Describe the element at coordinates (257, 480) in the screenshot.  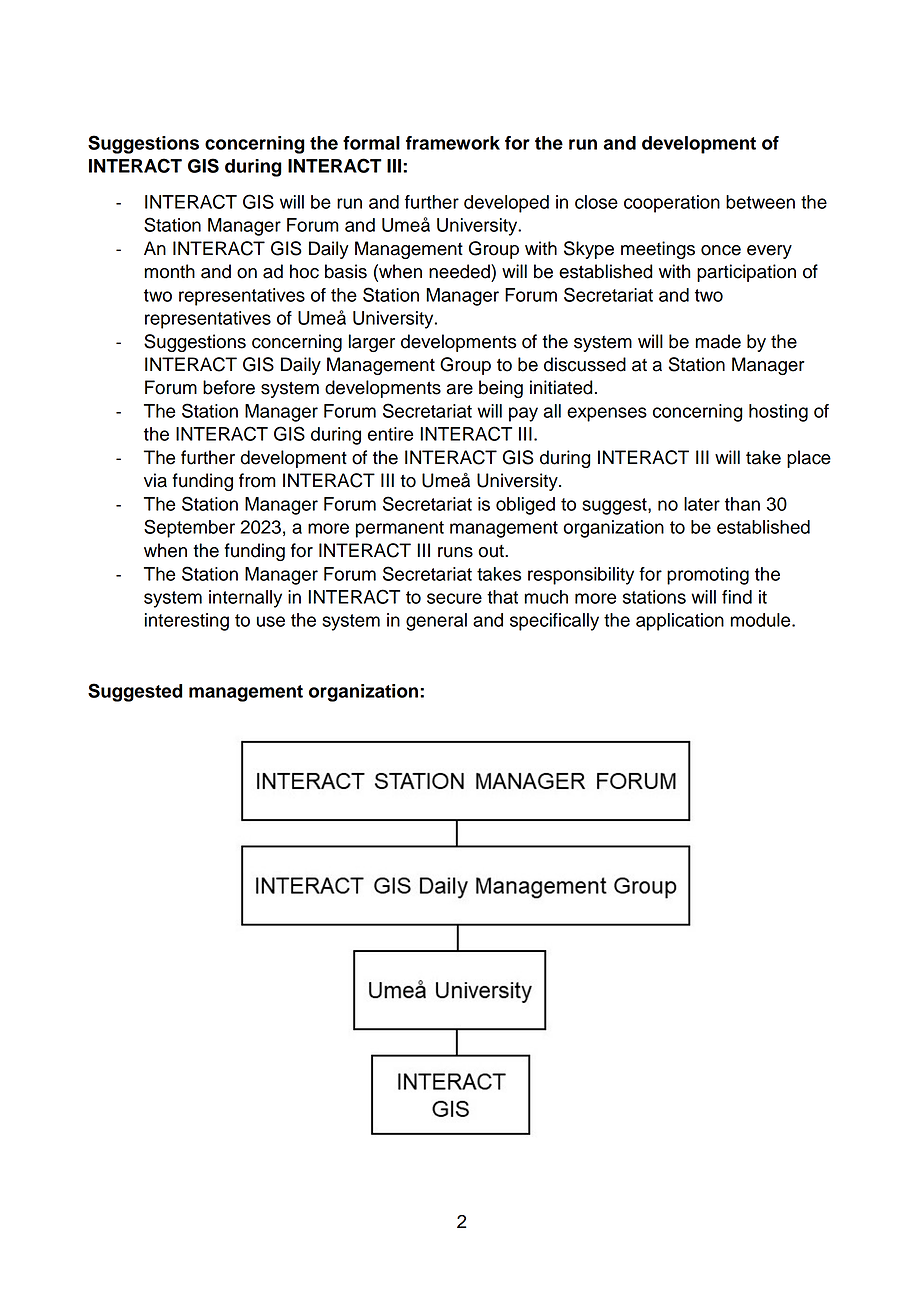
I see `from` at that location.
